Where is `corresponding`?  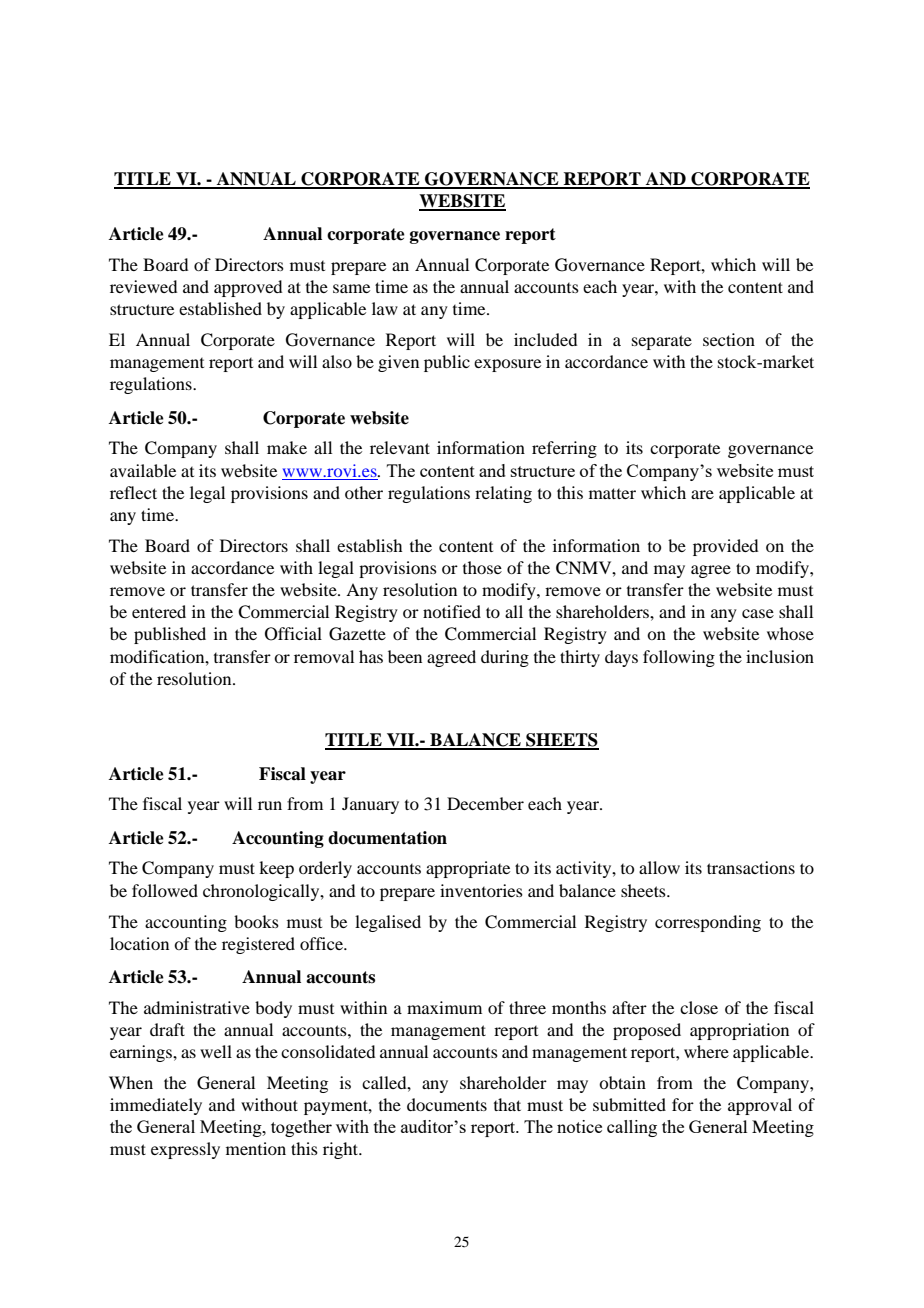
corresponding is located at coordinates (708, 923).
